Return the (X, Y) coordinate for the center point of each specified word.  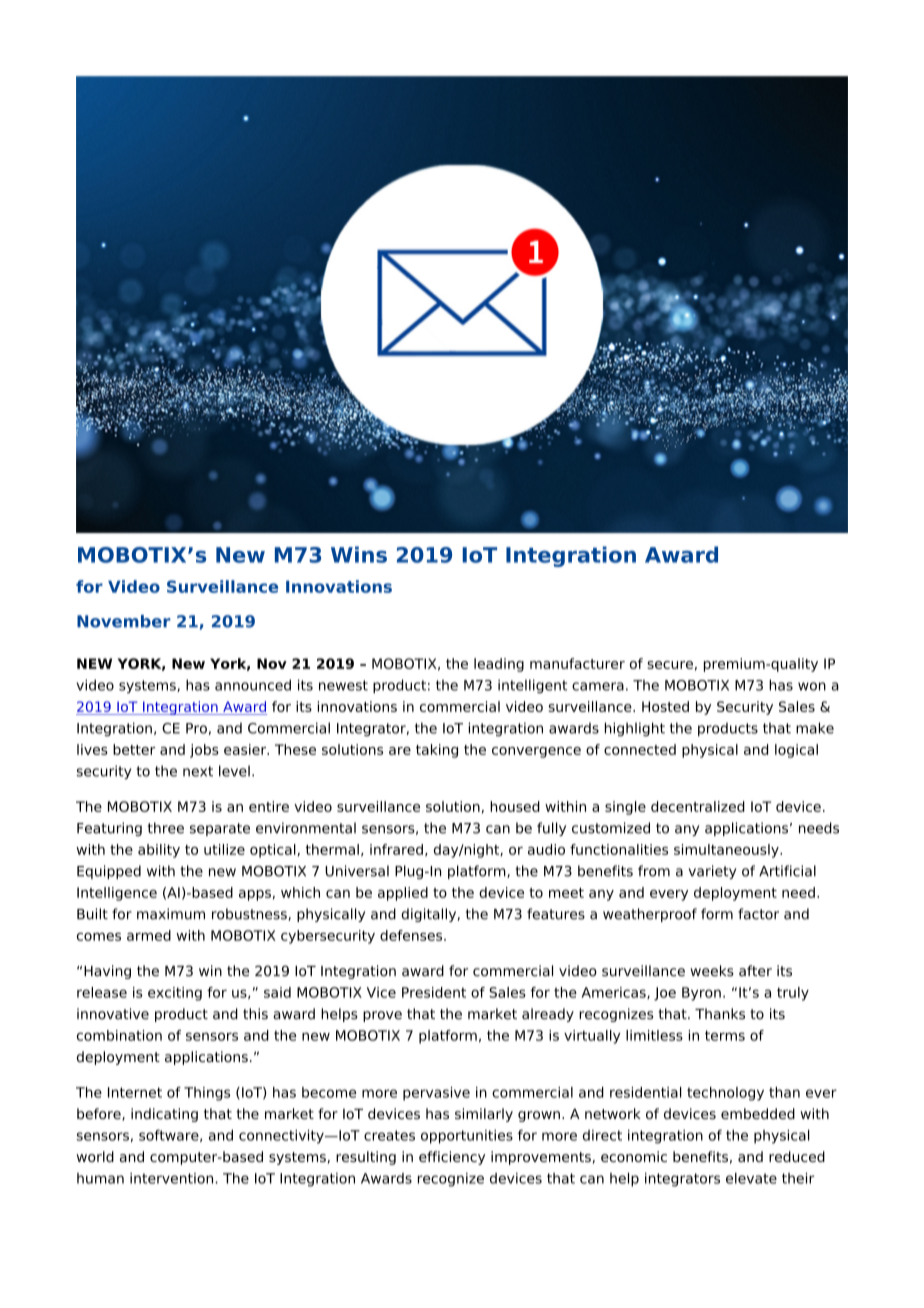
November (124, 621)
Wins (359, 554)
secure (670, 665)
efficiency (452, 1158)
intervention (173, 1178)
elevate (751, 1178)
